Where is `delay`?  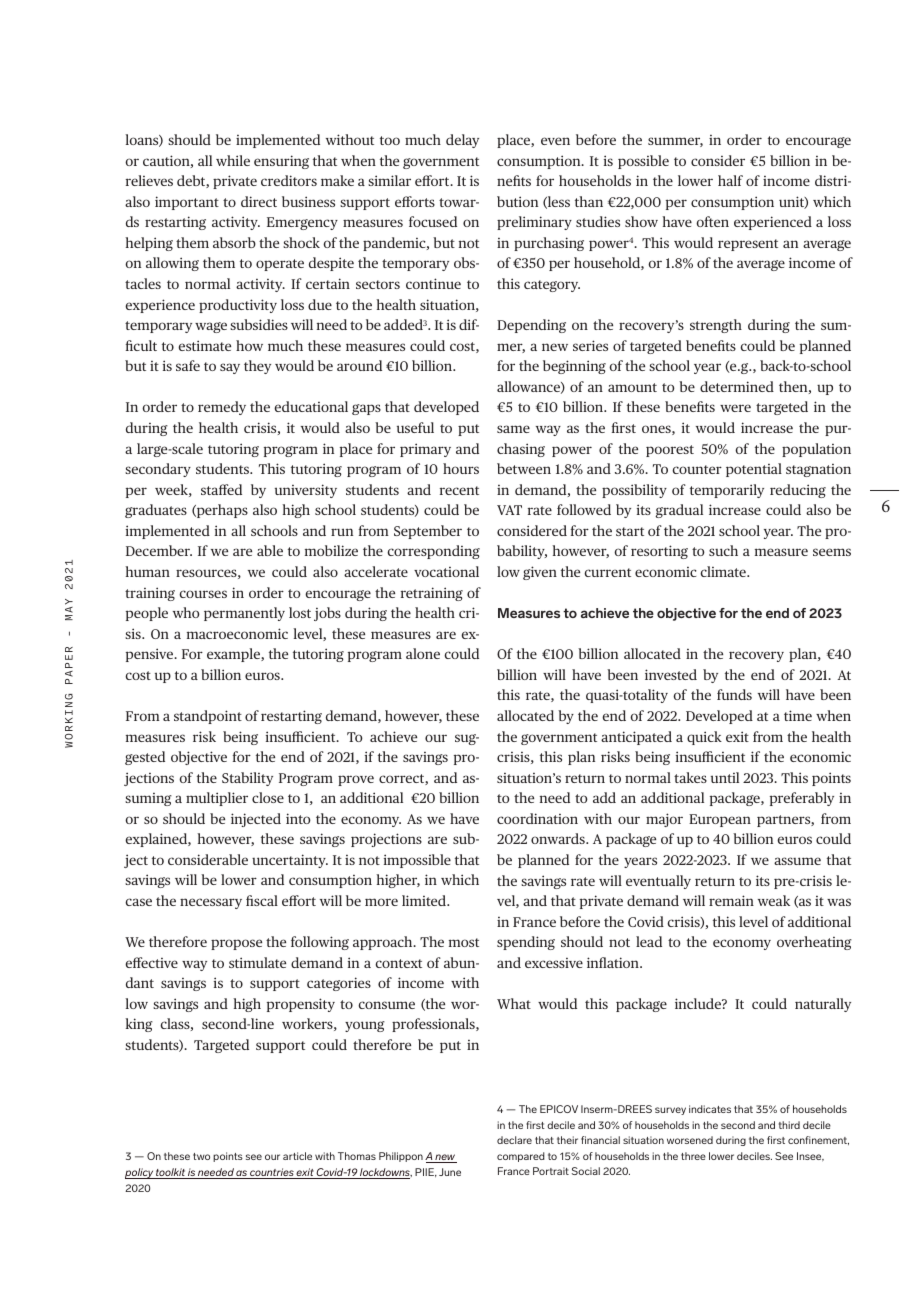 delay is located at coordinates (462, 141).
